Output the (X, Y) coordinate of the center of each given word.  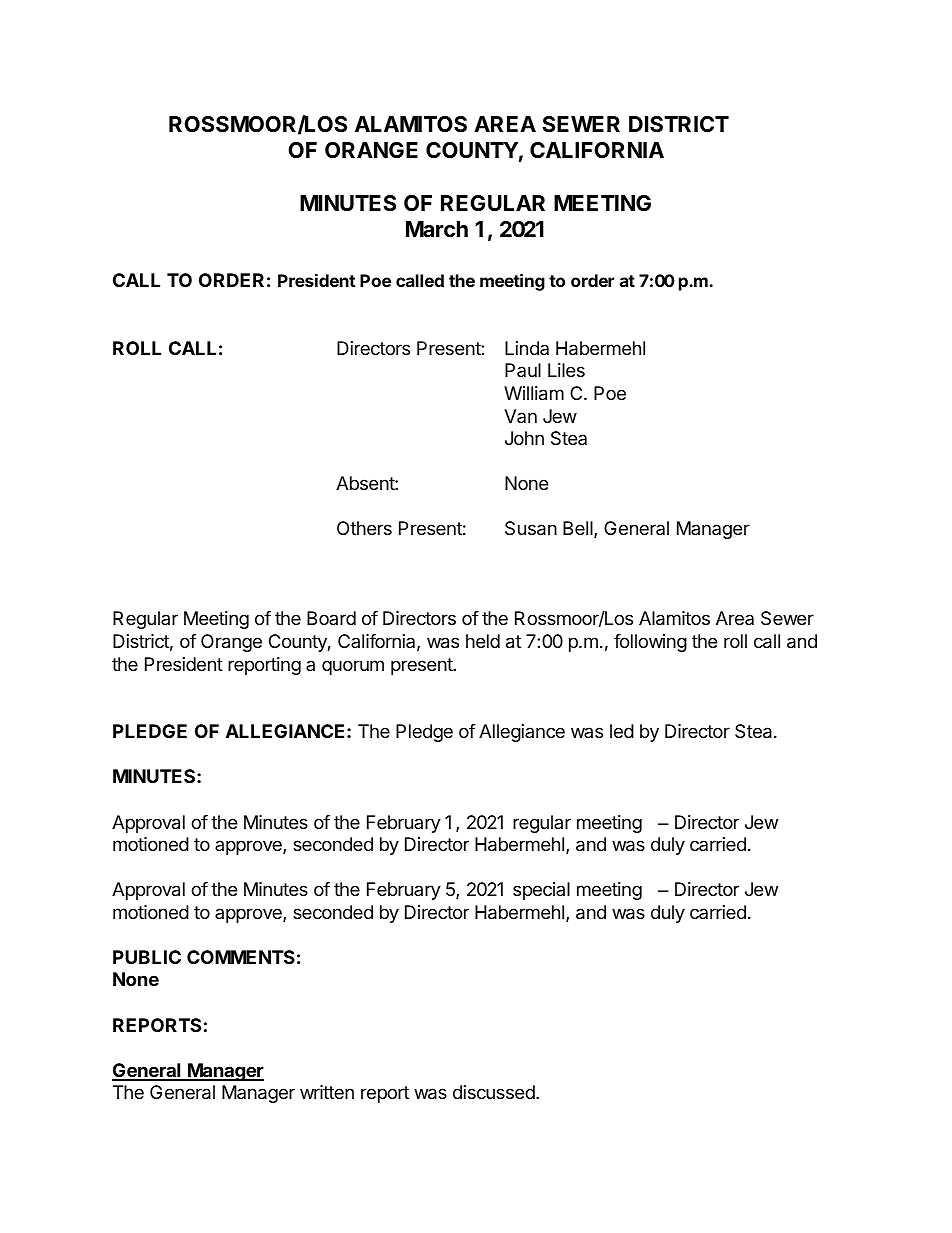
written (327, 1092)
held (483, 641)
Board (331, 618)
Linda (527, 348)
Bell (579, 529)
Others (364, 528)
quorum (353, 667)
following (650, 643)
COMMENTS (241, 957)
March (437, 229)
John (524, 438)
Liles (566, 370)
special (541, 891)
